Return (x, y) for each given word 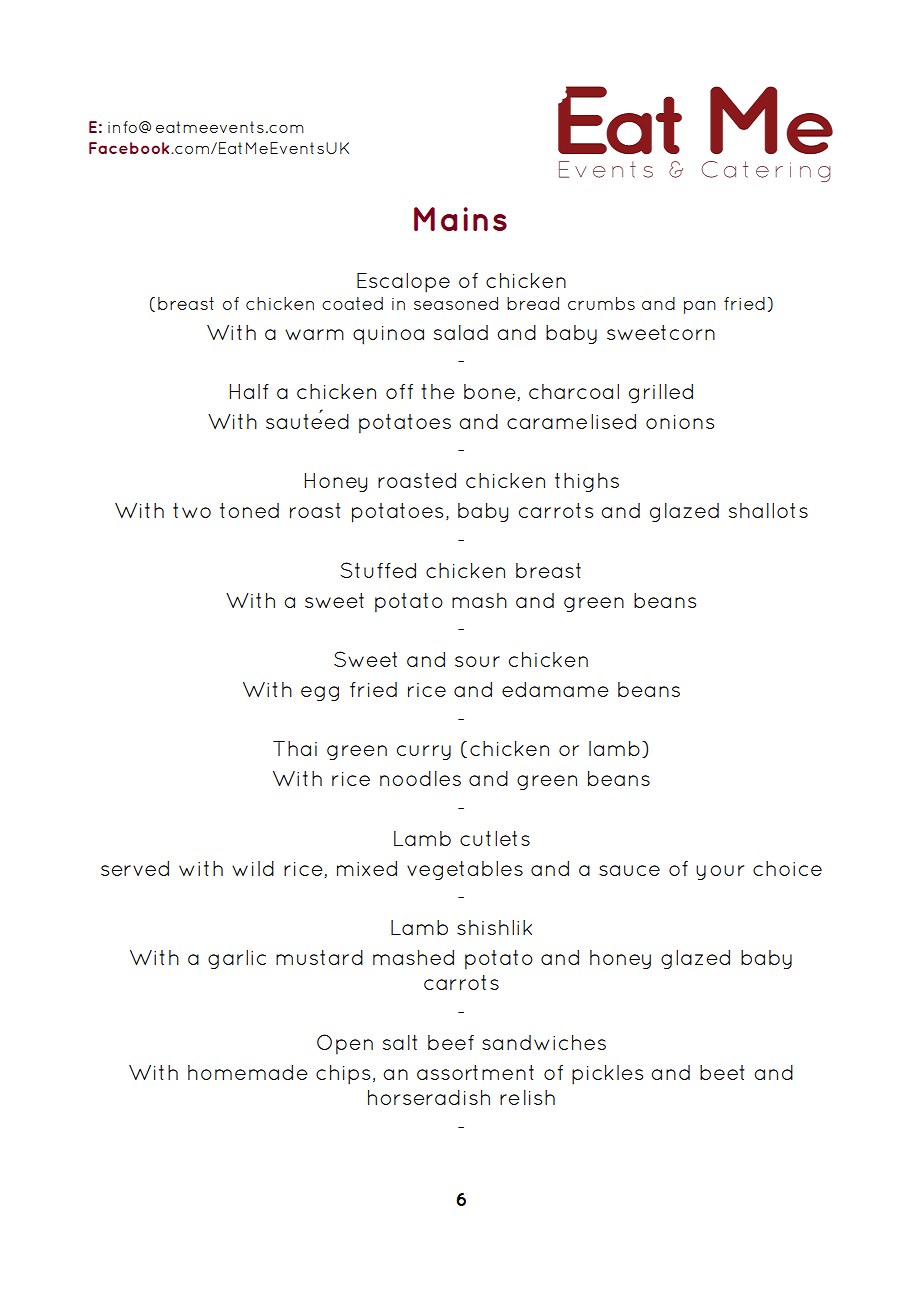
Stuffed (378, 570)
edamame (555, 689)
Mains (460, 219)
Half (249, 391)
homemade (247, 1072)
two (192, 510)
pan (700, 307)
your (720, 872)
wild (253, 868)
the (437, 391)
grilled (661, 393)
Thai (295, 748)
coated (352, 303)
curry (424, 752)
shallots (768, 510)
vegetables (465, 870)
